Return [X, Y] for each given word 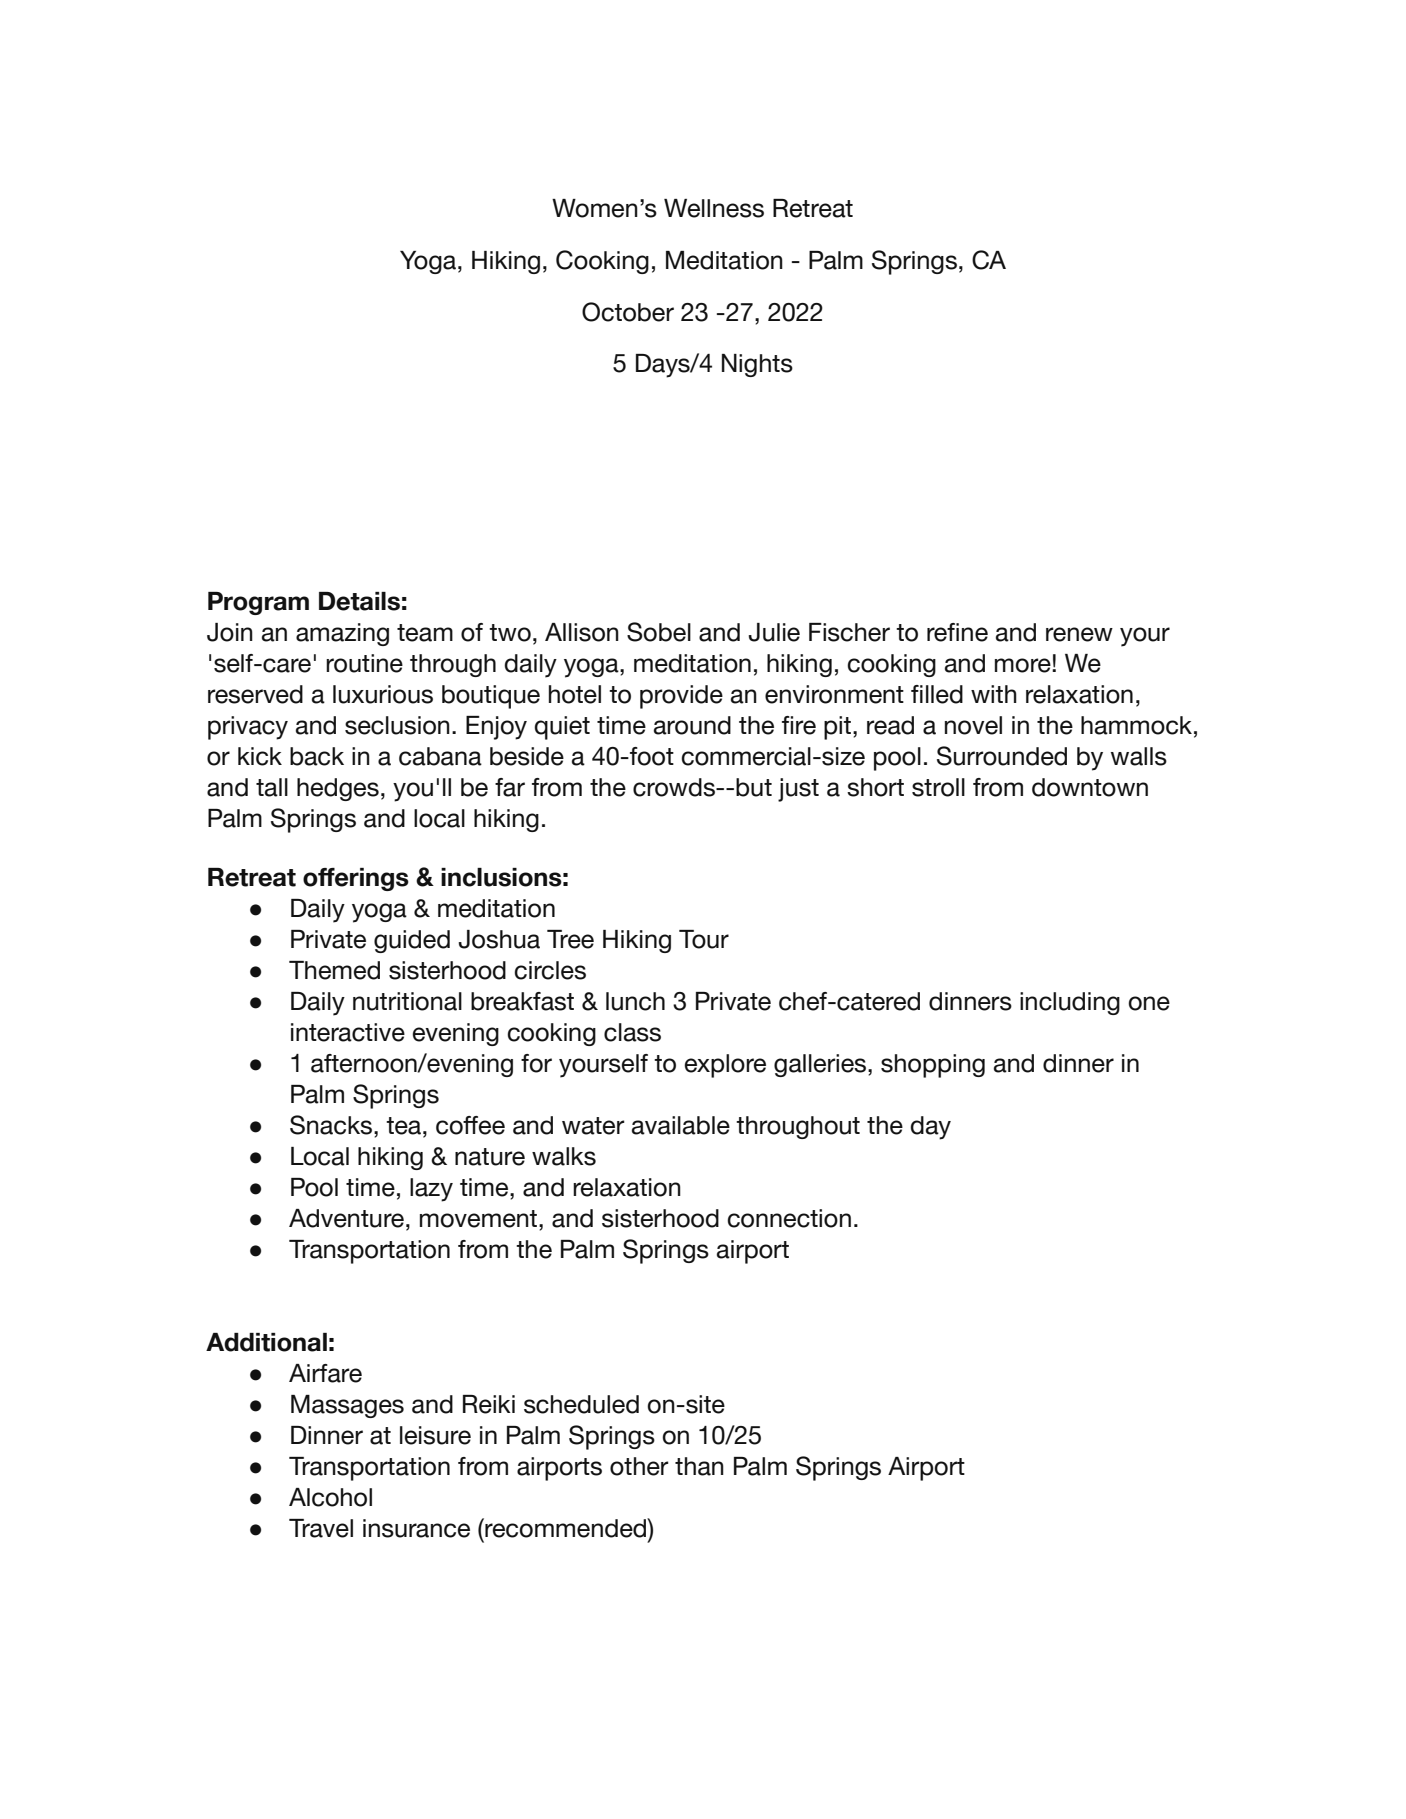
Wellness [714, 208]
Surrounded [1002, 756]
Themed [334, 970]
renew [1079, 634]
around [692, 725]
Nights [757, 365]
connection [789, 1218]
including [1070, 1003]
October [628, 312]
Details [359, 601]
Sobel [659, 632]
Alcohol [330, 1497]
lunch [635, 1001]
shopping [933, 1066]
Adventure [346, 1218]
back [317, 756]
